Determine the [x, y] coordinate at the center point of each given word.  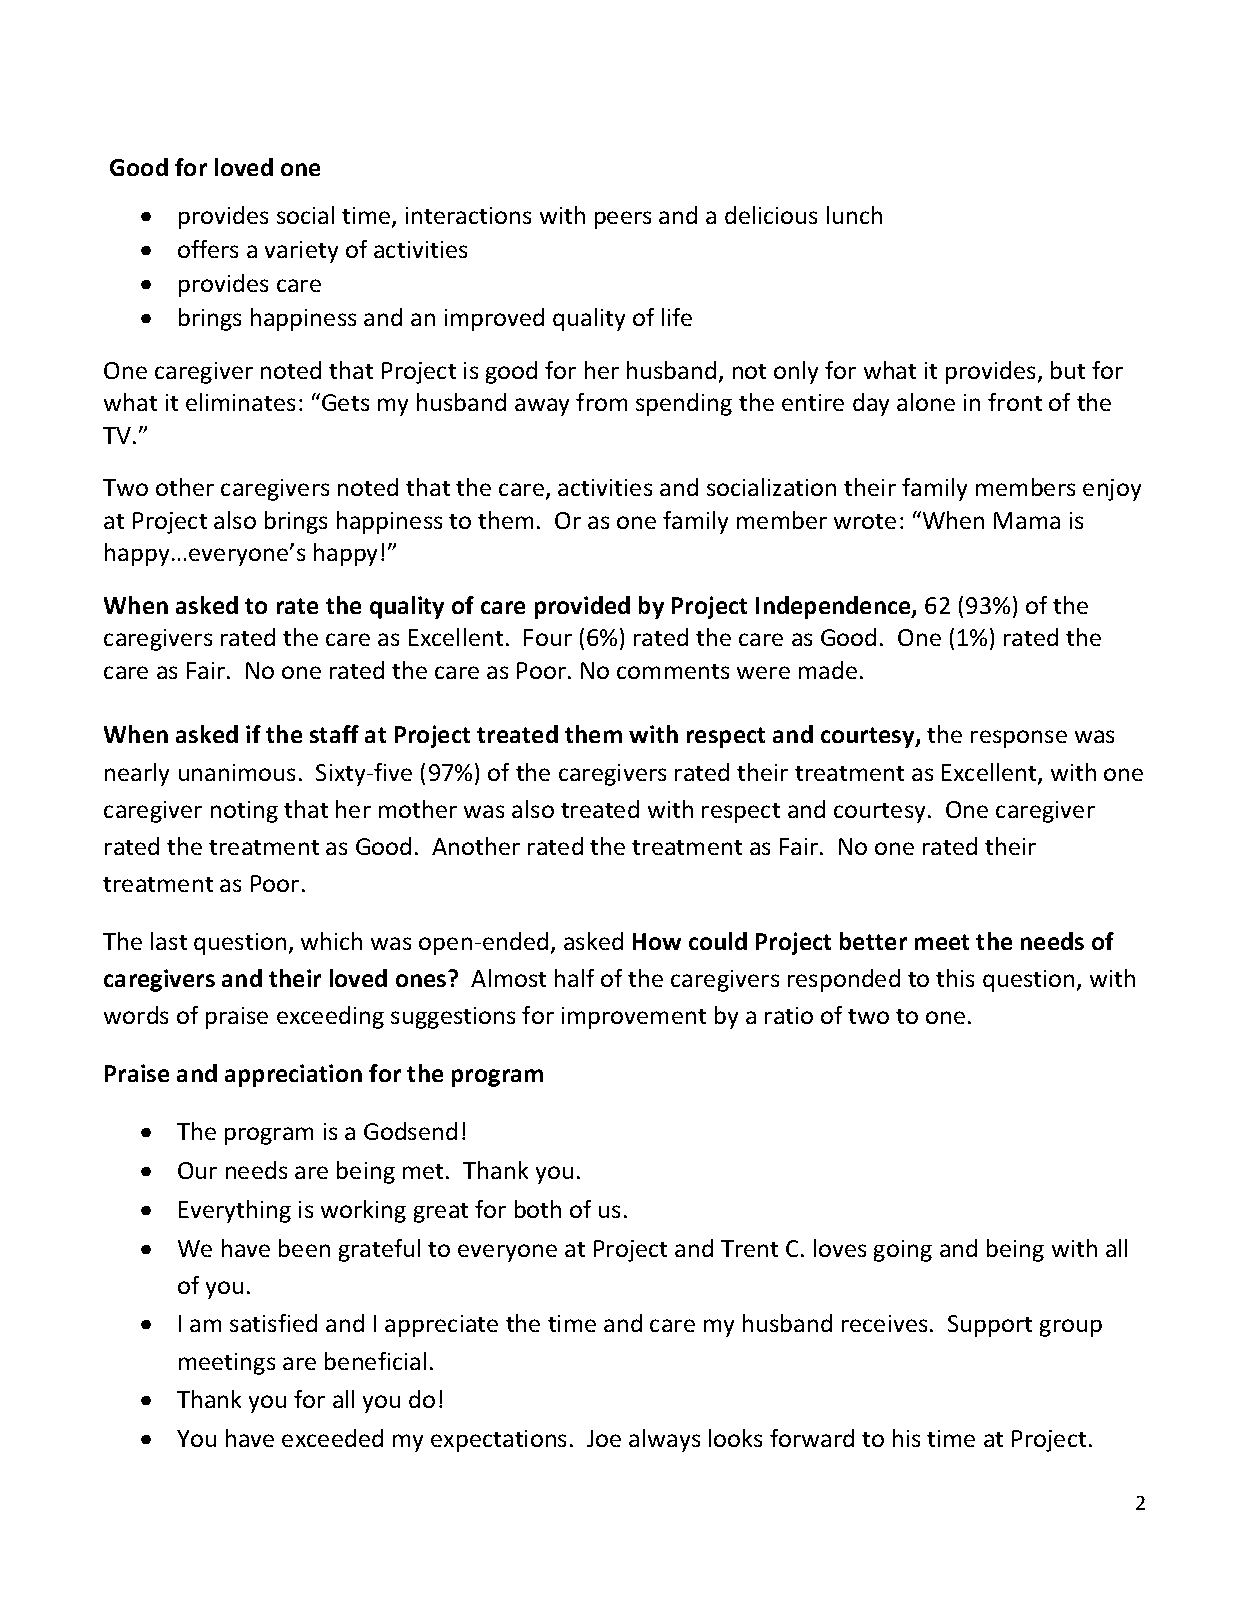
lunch [854, 215]
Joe [604, 1438]
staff [334, 734]
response [1019, 739]
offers [208, 249]
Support [990, 1326]
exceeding [330, 1017]
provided [582, 607]
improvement [634, 1018]
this [955, 978]
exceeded [332, 1438]
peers [623, 220]
